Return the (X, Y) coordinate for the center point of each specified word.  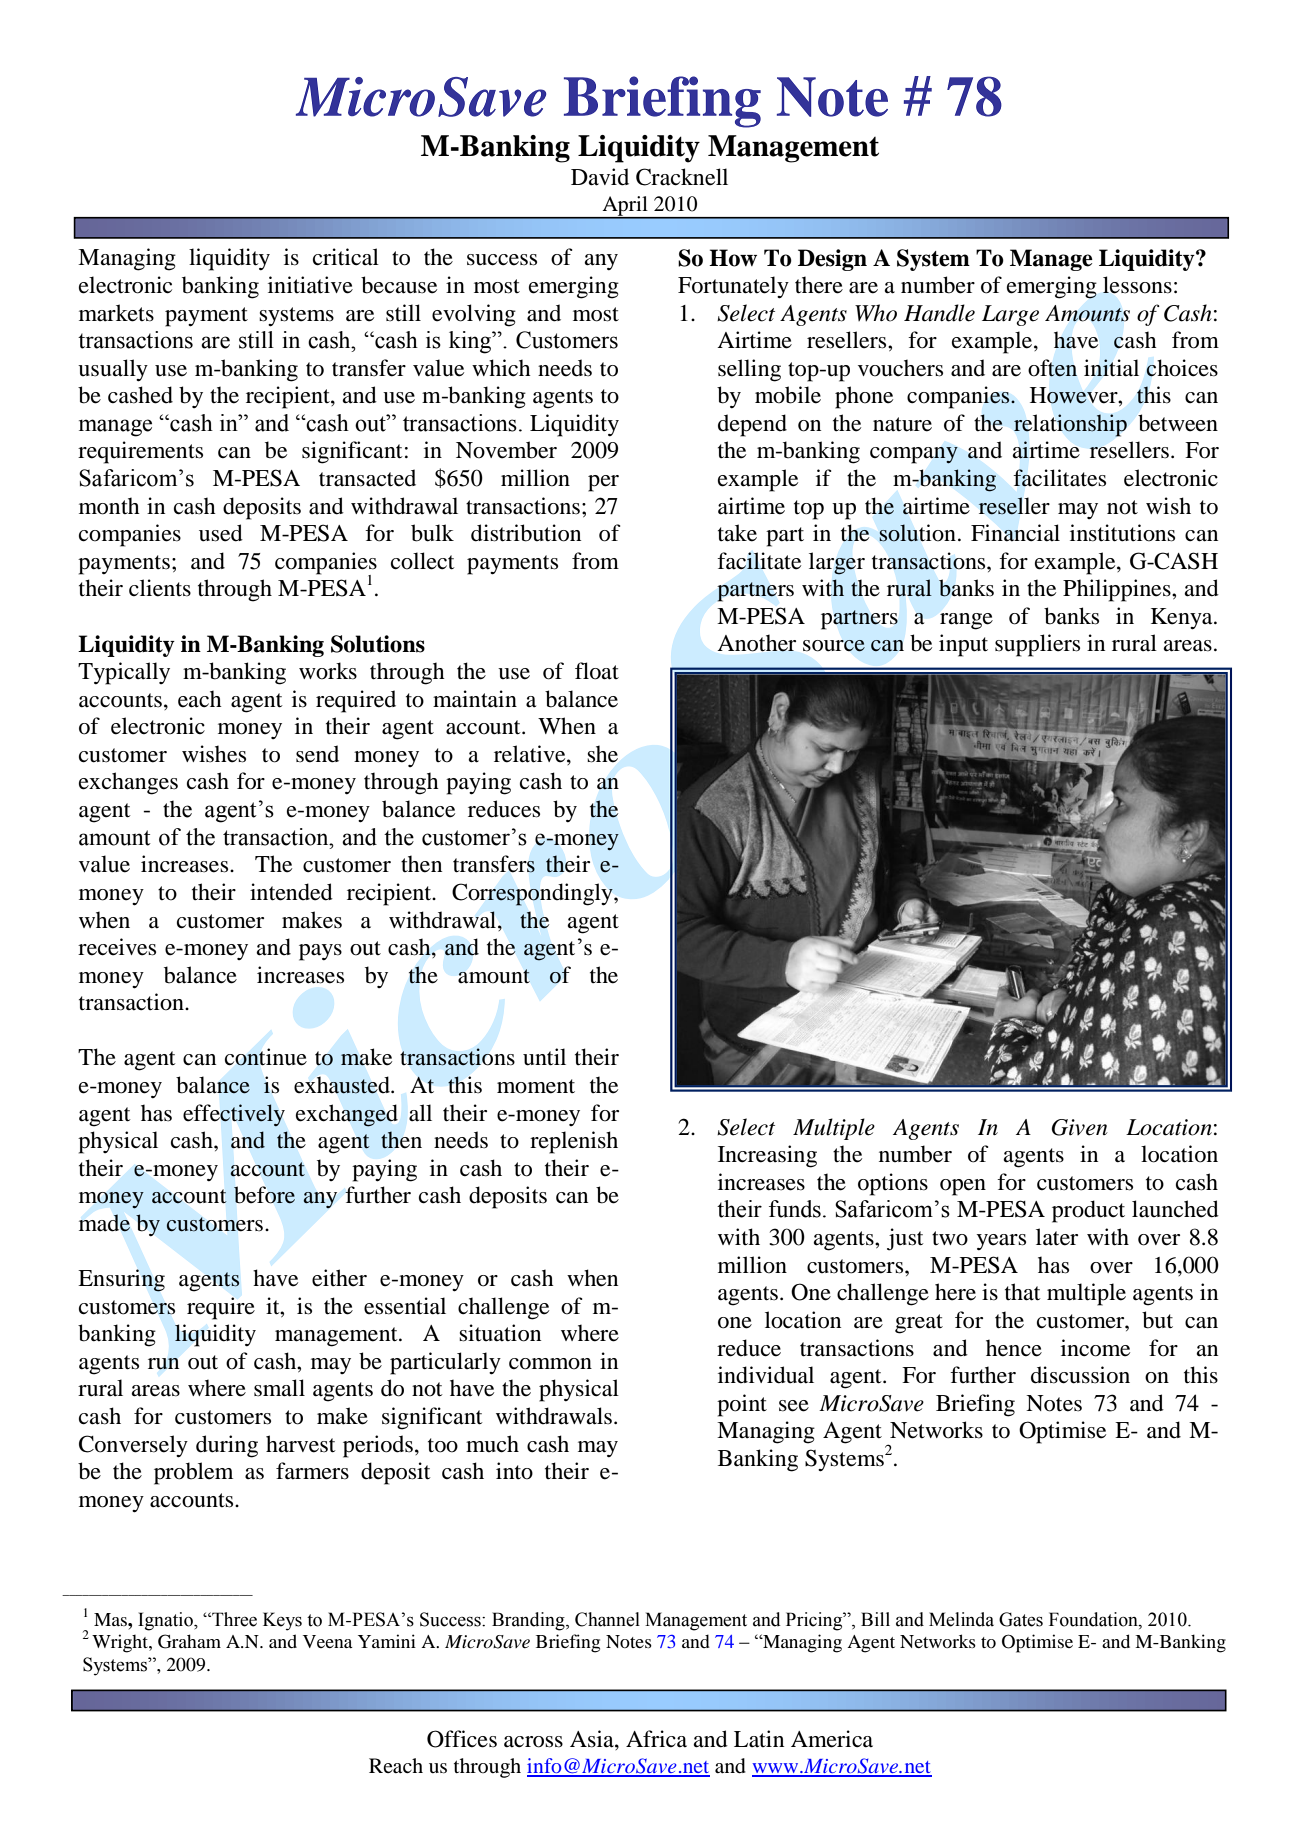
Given (1080, 1127)
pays (320, 952)
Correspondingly (533, 894)
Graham (189, 1641)
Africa (656, 1738)
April (625, 207)
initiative (310, 285)
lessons (1137, 285)
